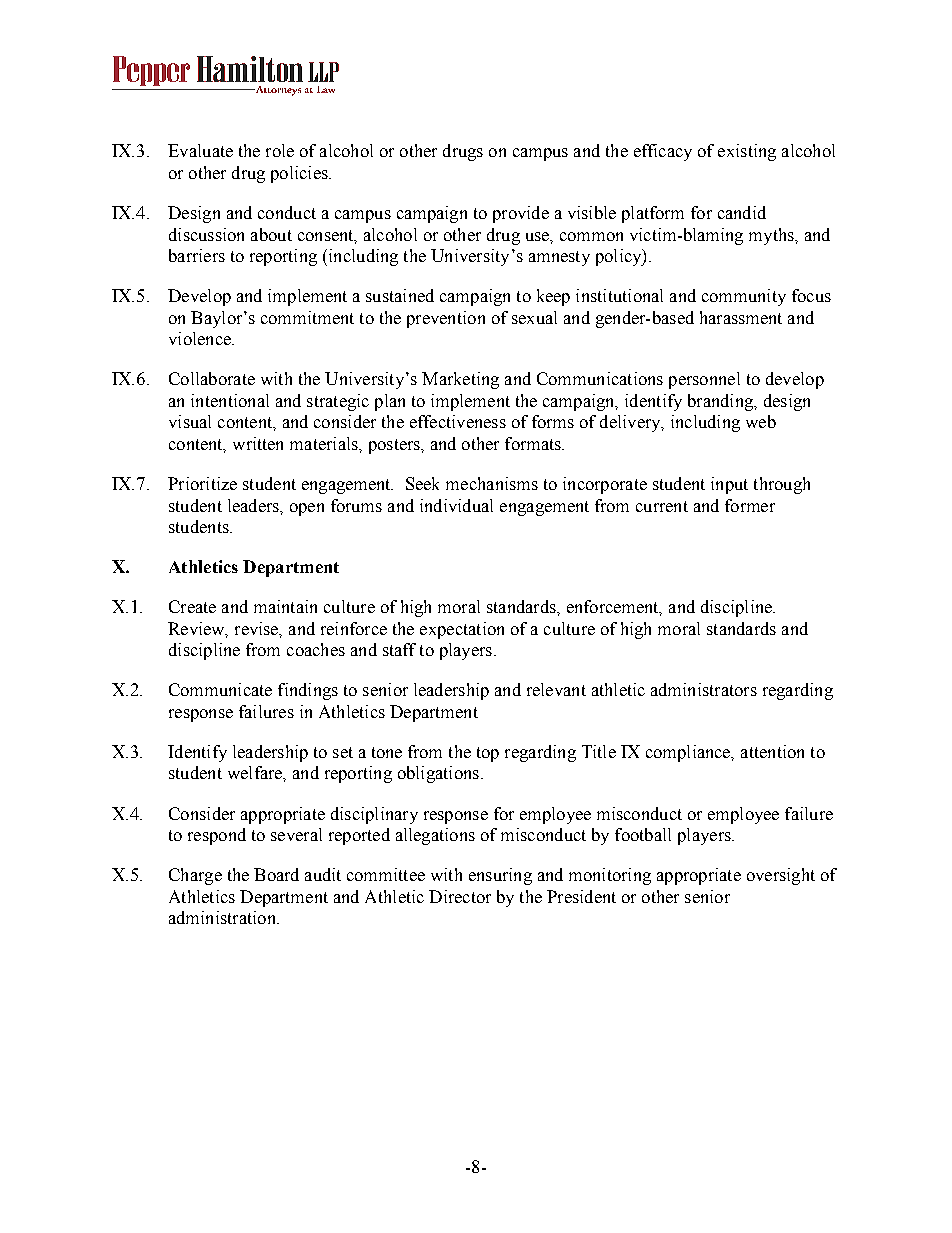 The height and width of the screenshot is (1233, 952). I want to click on Board, so click(276, 874).
